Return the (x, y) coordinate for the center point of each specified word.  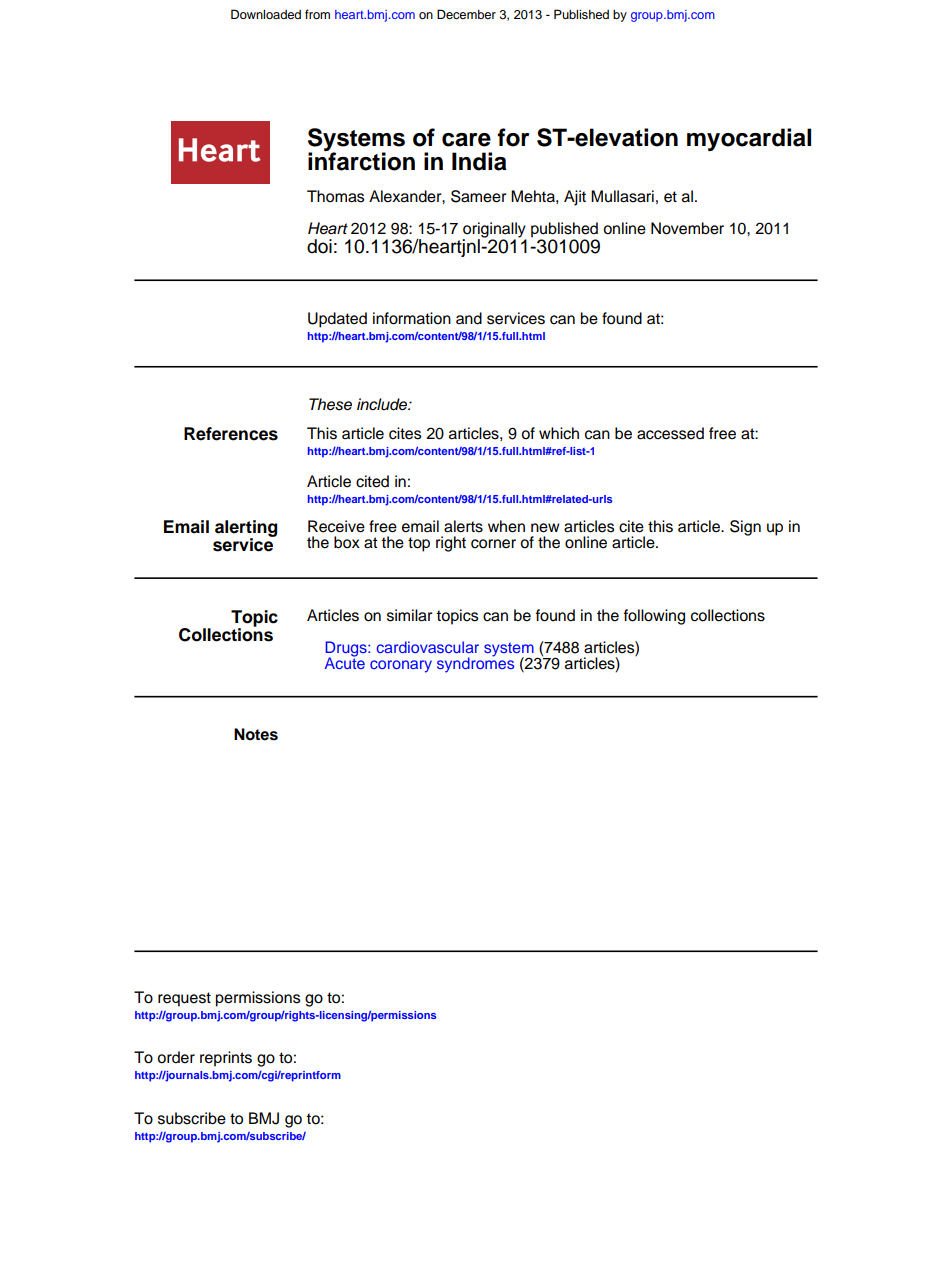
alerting (246, 530)
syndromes (475, 664)
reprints (226, 1059)
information (412, 318)
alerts (463, 526)
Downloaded (266, 14)
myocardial (749, 139)
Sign (745, 528)
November (687, 228)
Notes (256, 734)
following (654, 617)
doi (319, 246)
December (466, 14)
